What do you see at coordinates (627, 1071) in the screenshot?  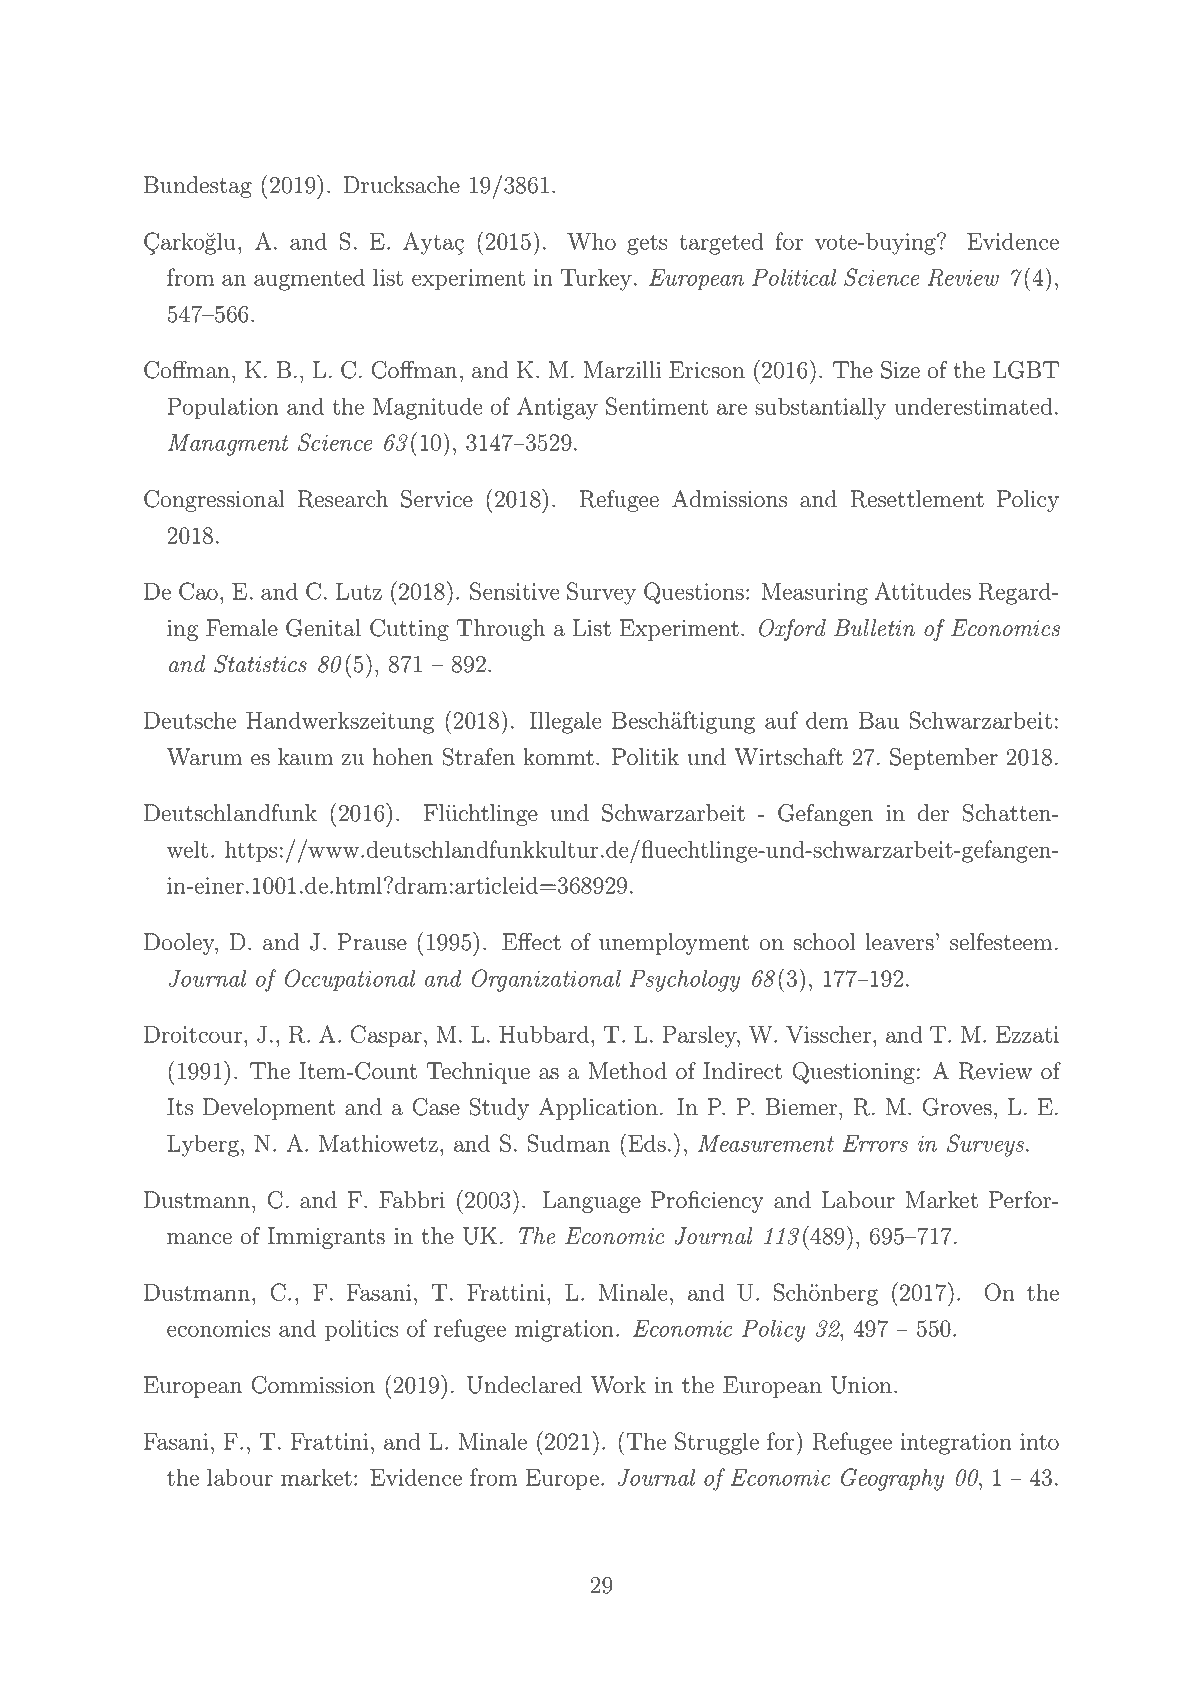 I see `Method` at bounding box center [627, 1071].
